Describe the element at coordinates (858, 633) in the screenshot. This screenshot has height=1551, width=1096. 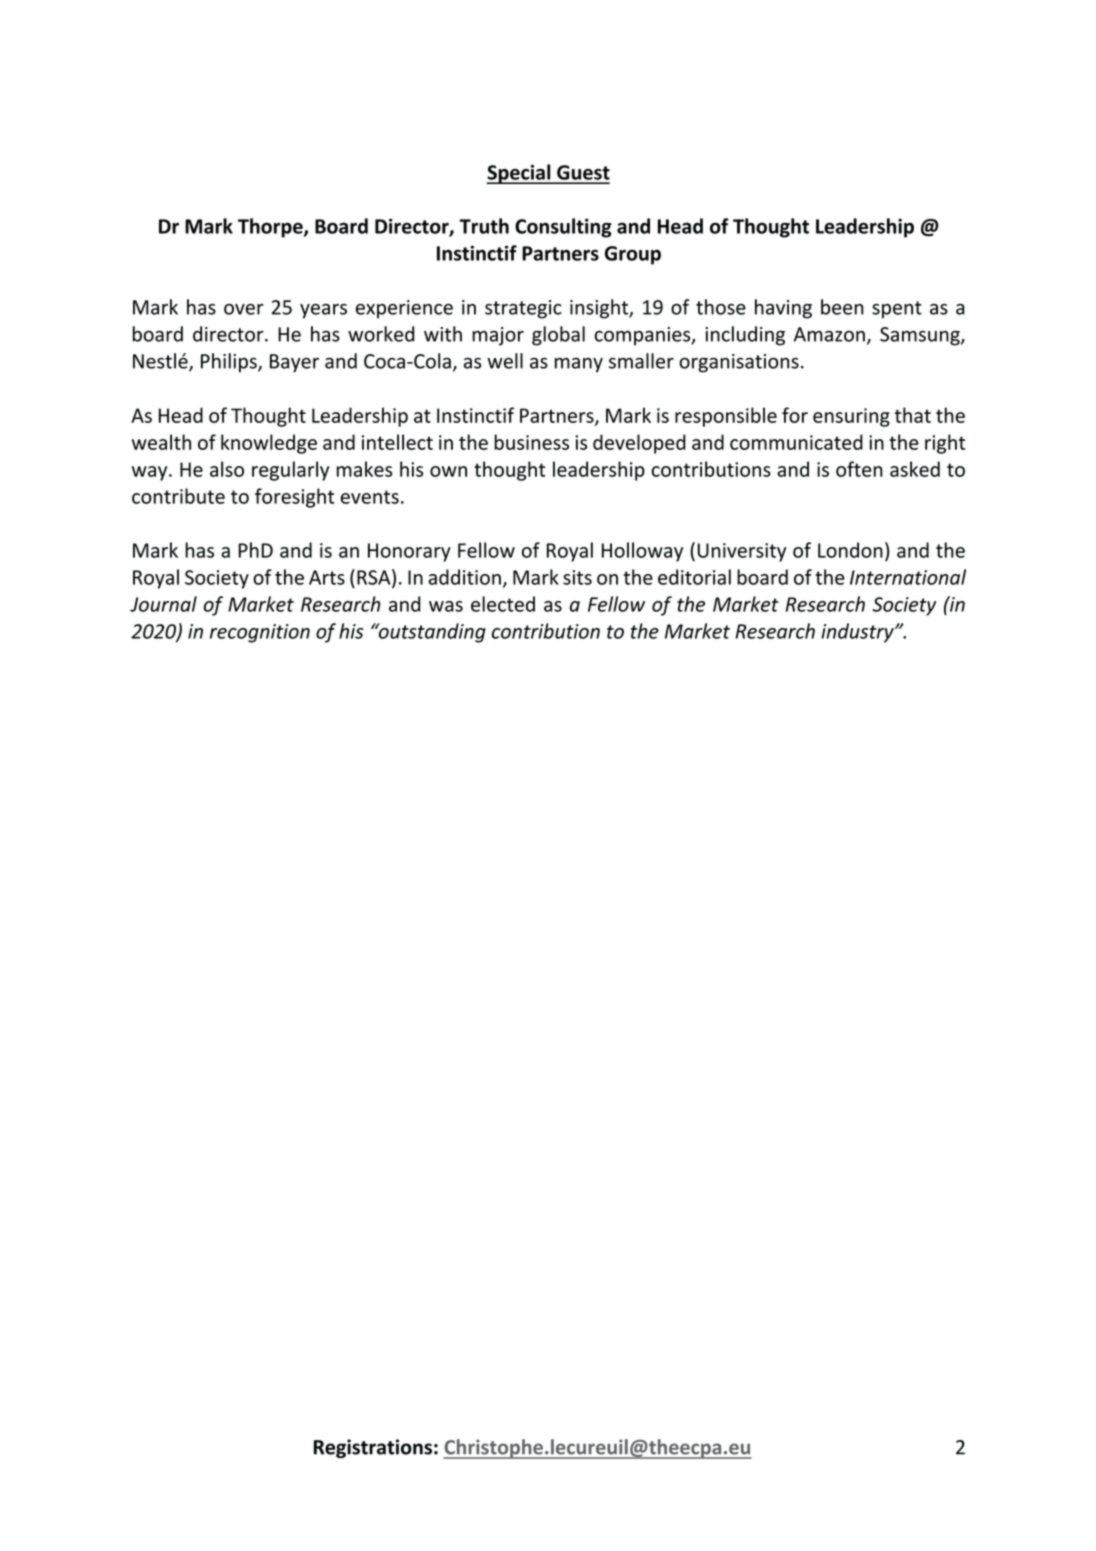
I see `industry` at that location.
